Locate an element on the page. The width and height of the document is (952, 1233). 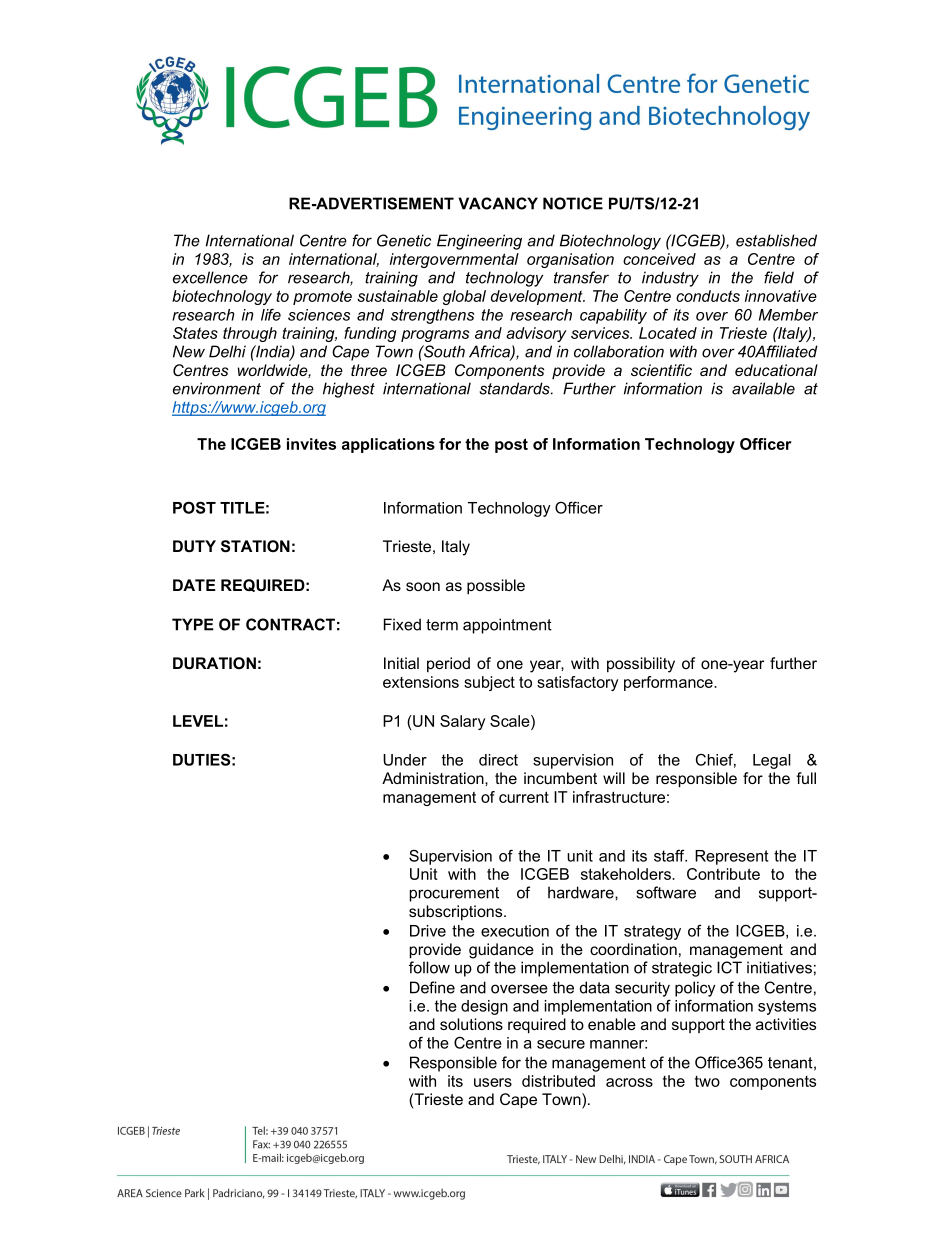
Engineering is located at coordinates (479, 242).
